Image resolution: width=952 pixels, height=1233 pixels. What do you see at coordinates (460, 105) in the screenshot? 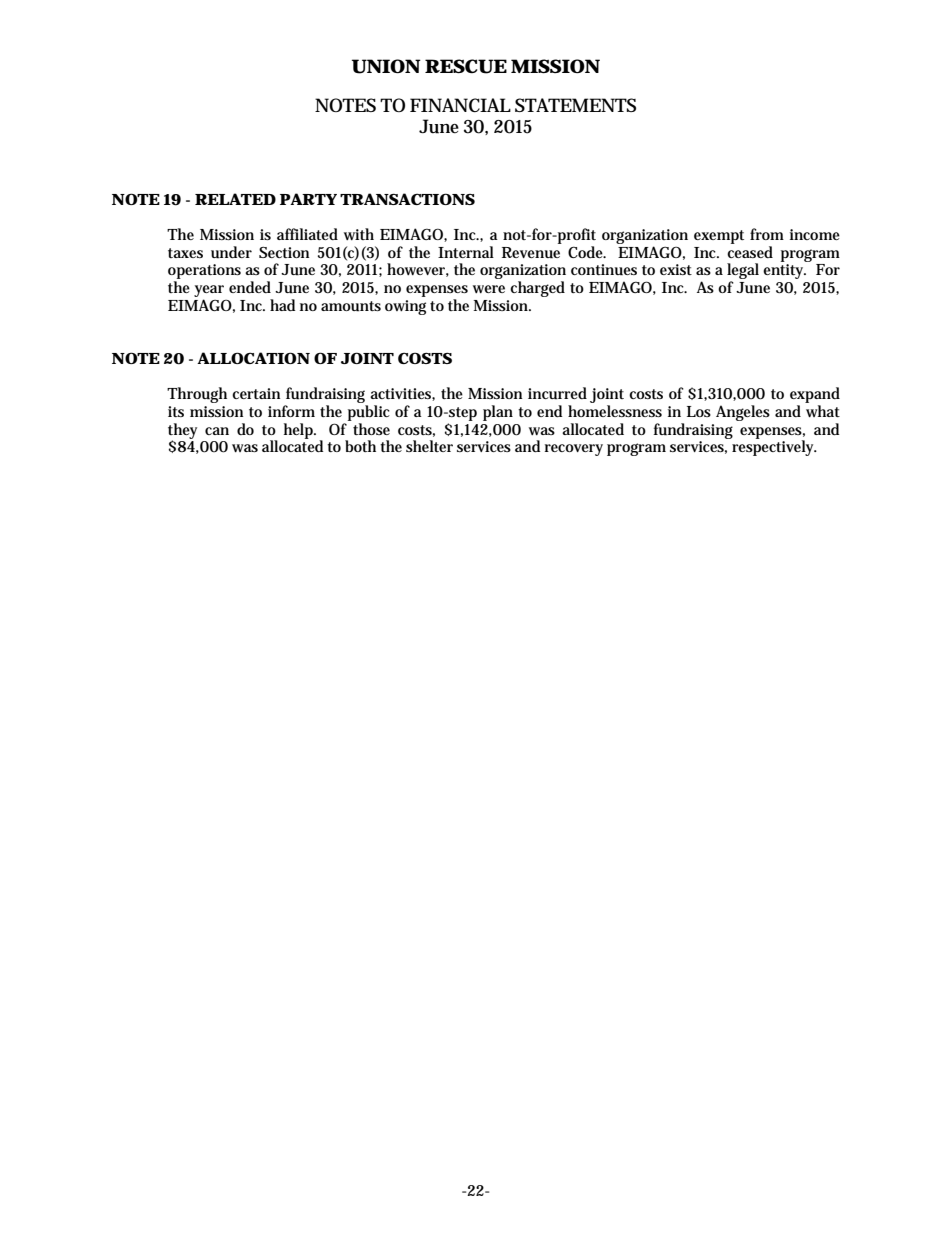
I see `FINANCIAL` at bounding box center [460, 105].
